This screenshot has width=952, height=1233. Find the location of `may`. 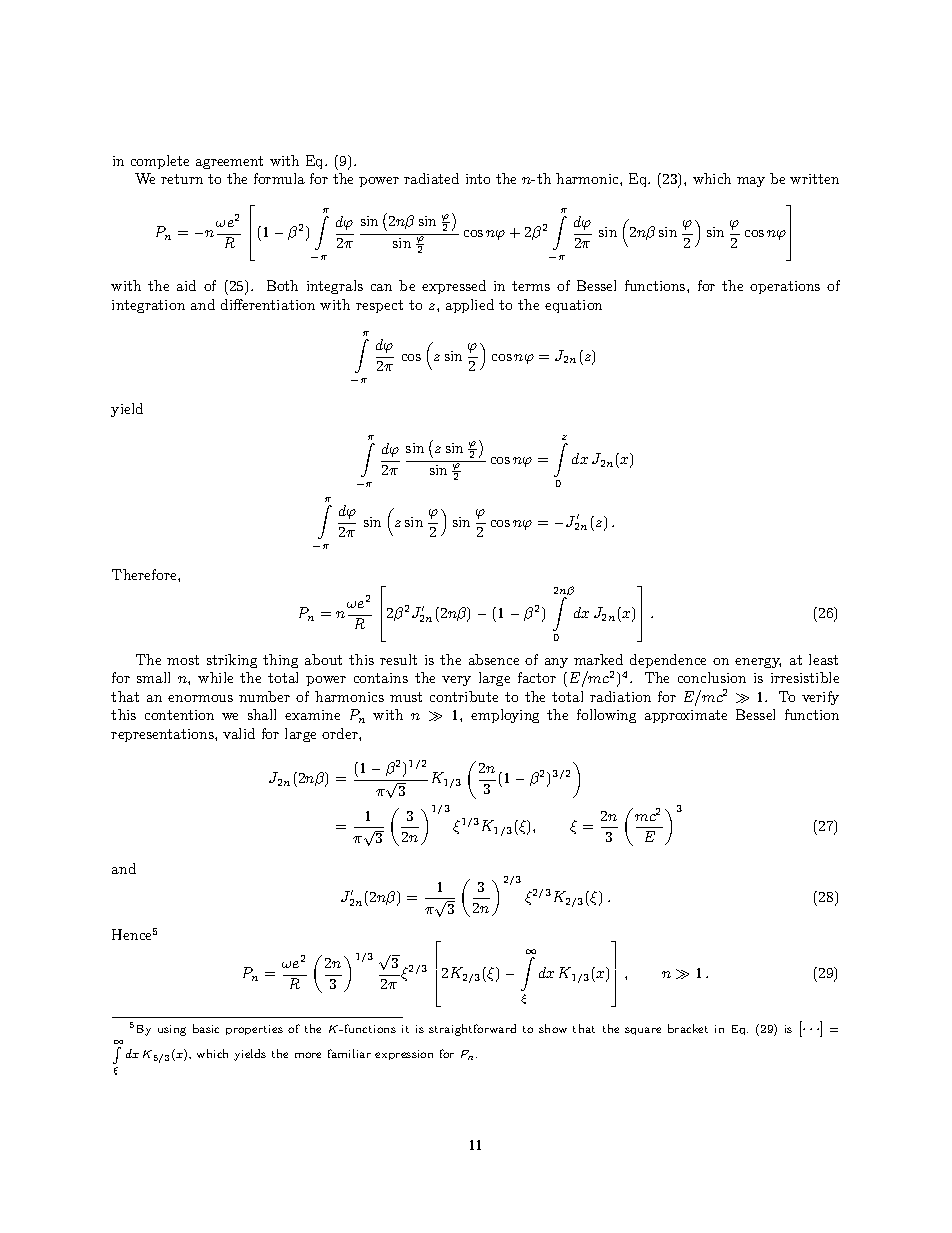

may is located at coordinates (751, 182).
